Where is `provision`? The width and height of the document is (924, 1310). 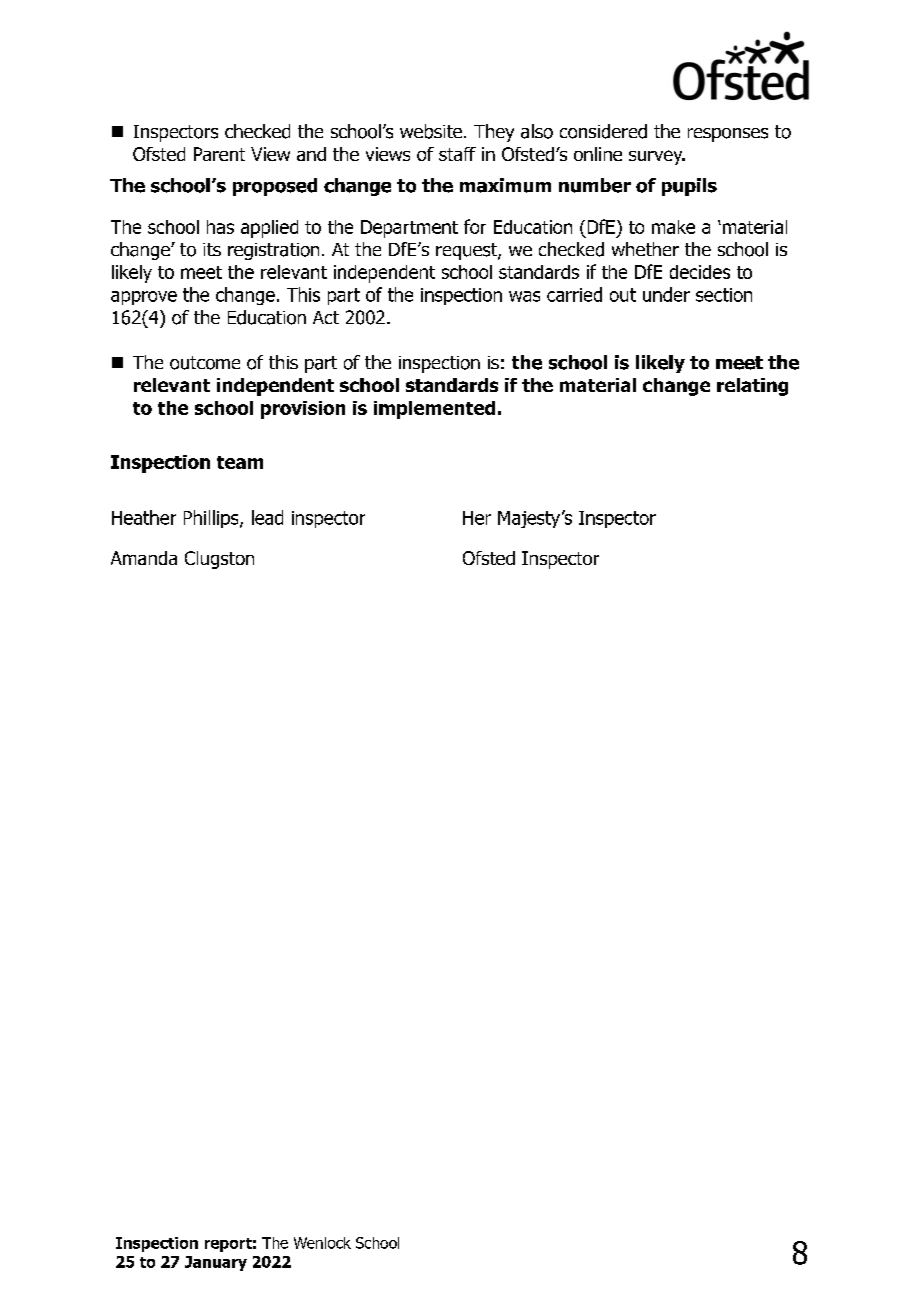 provision is located at coordinates (303, 410).
